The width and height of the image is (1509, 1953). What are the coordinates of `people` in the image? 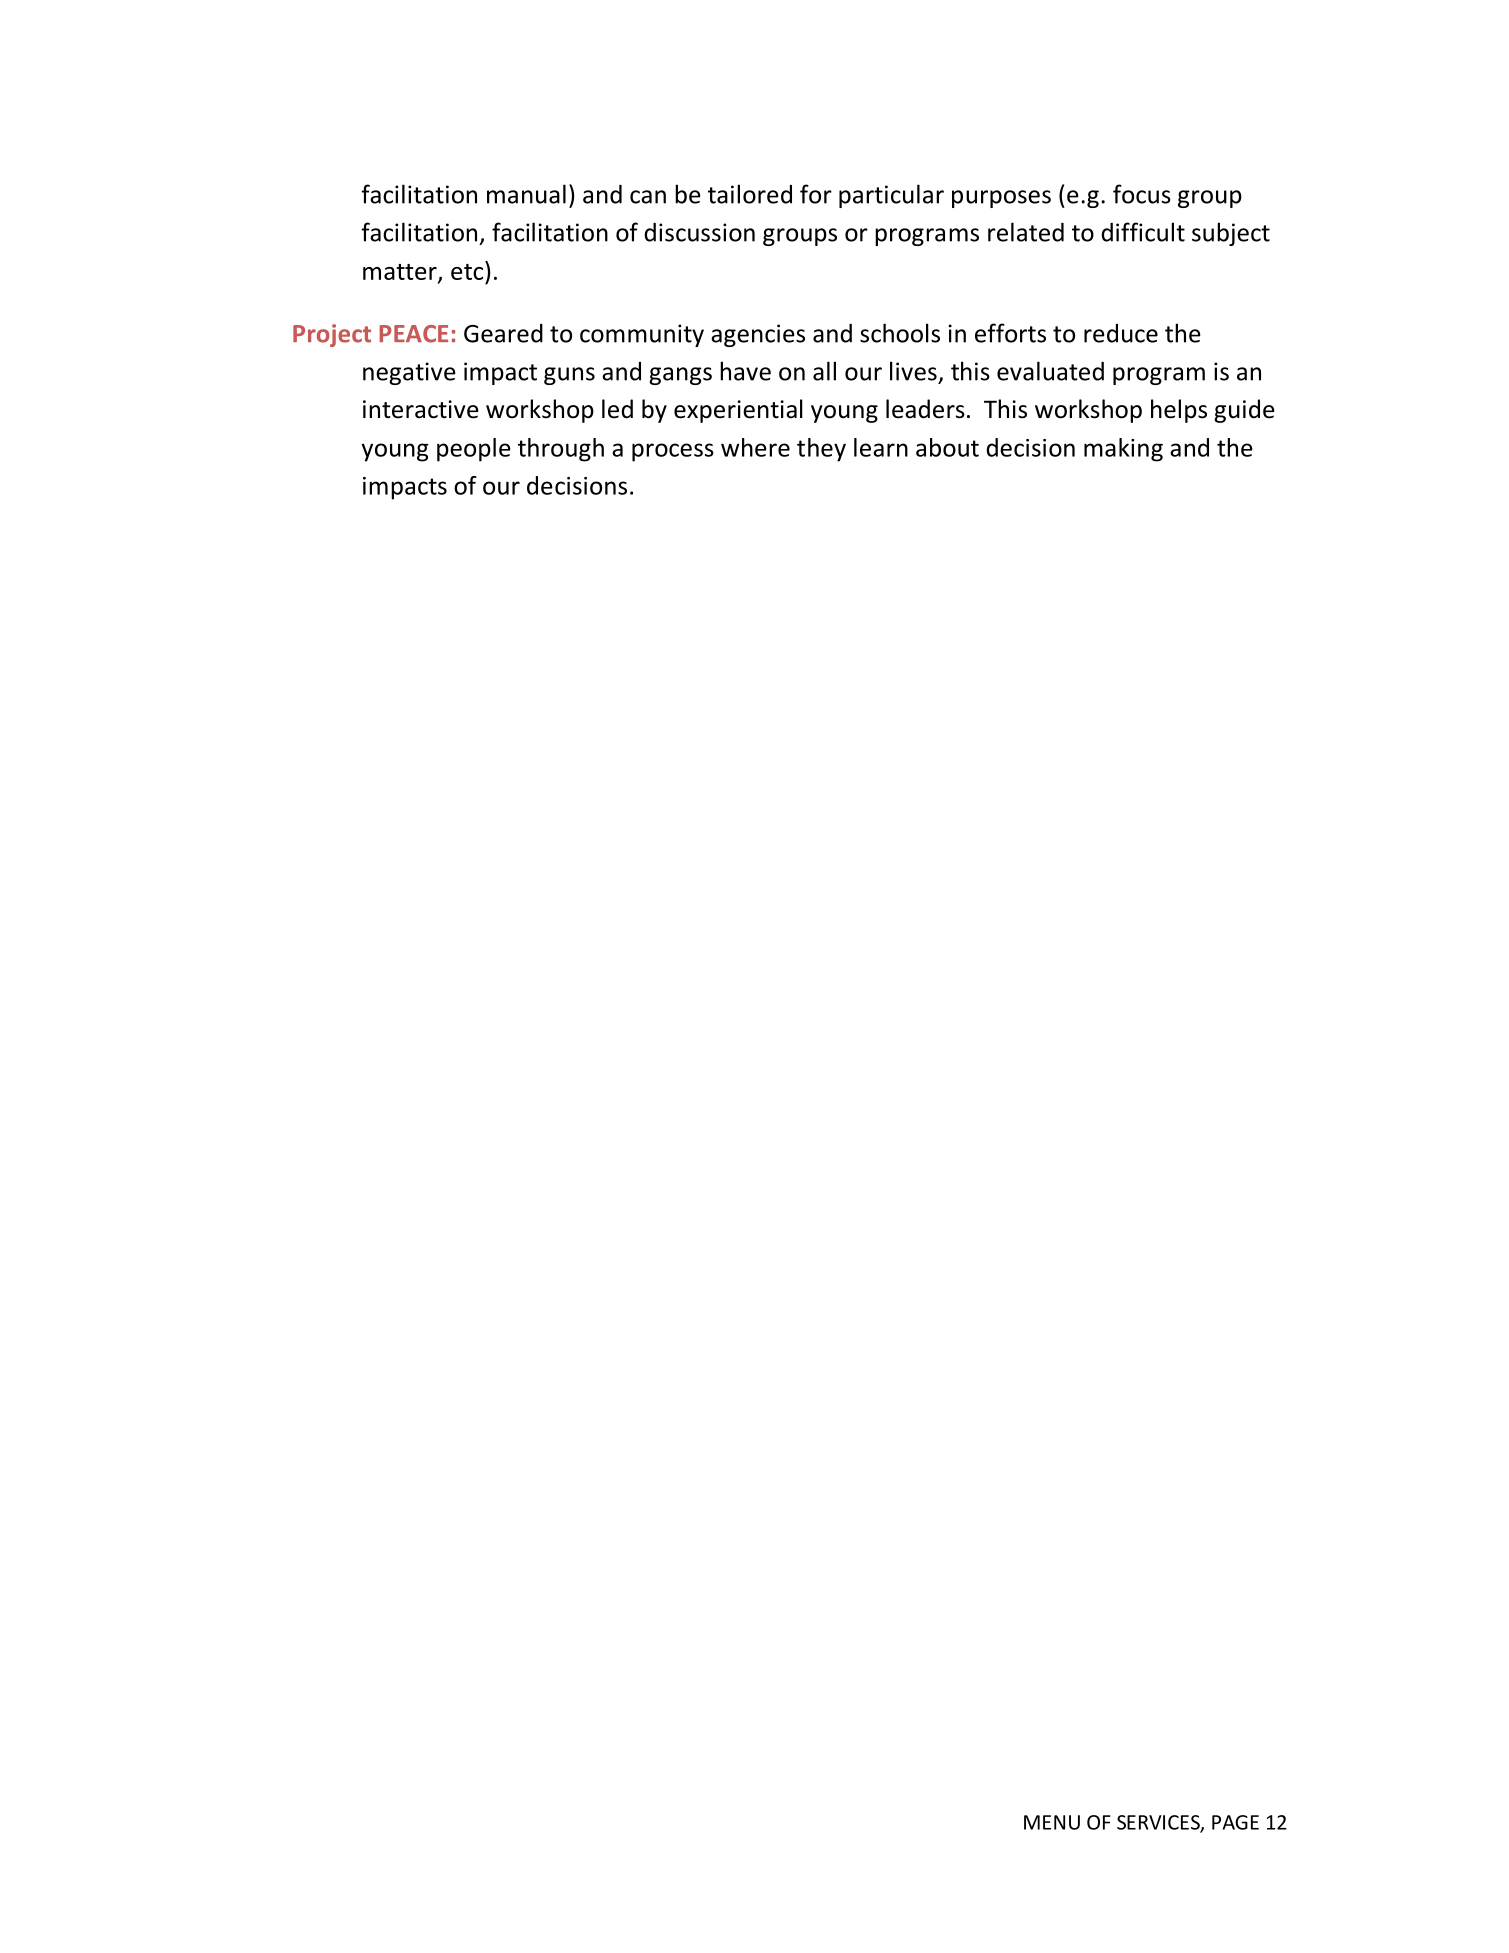 It's located at (474, 450).
